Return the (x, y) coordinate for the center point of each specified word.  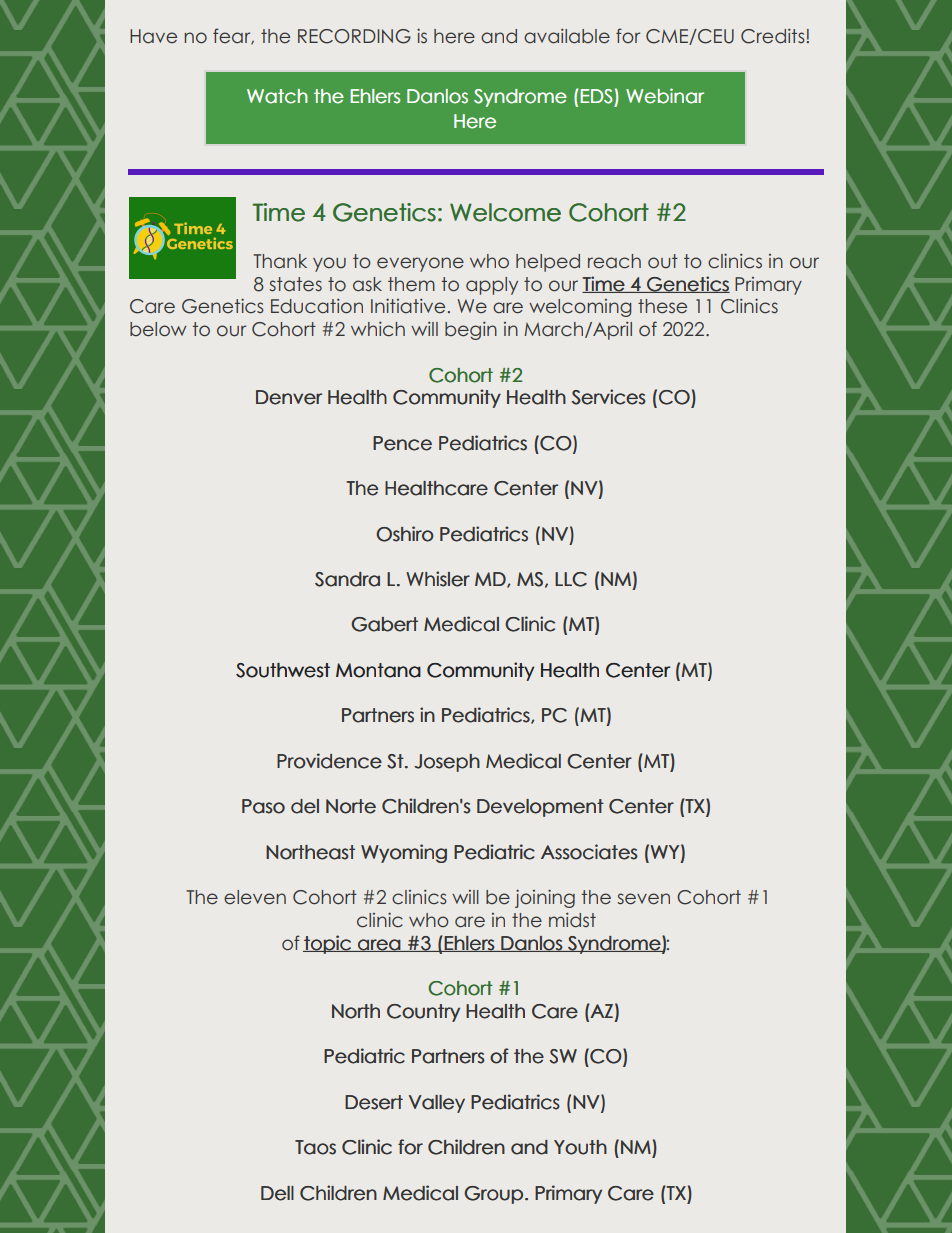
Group (493, 1195)
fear (233, 36)
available (567, 35)
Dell (277, 1193)
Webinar (665, 96)
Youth (580, 1147)
